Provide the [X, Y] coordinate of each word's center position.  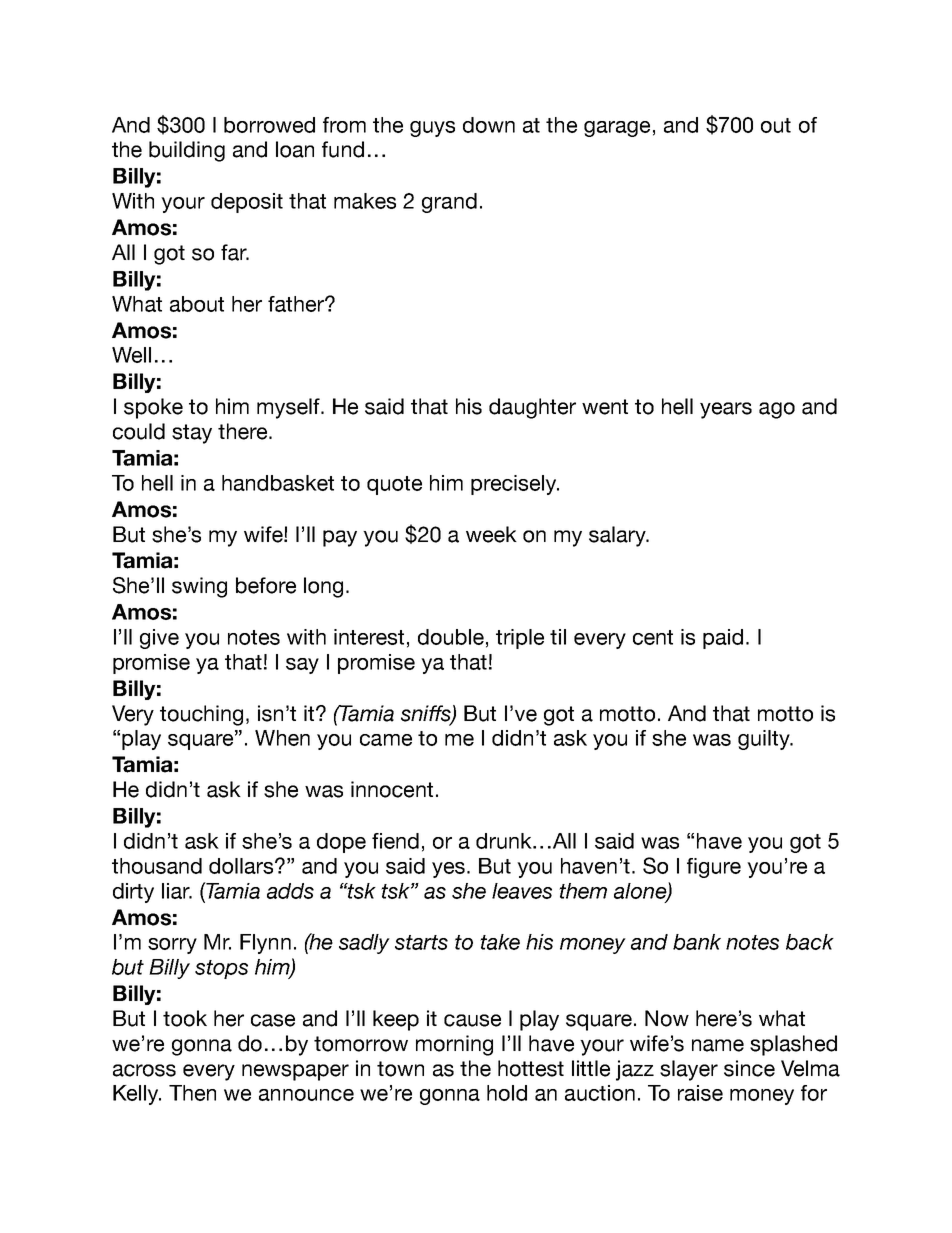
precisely [515, 485]
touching [201, 715]
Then [192, 1093]
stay [192, 434]
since [749, 1068]
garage [617, 129]
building [187, 151]
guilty [765, 740]
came [386, 740]
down [489, 125]
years [726, 410]
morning [454, 1045]
